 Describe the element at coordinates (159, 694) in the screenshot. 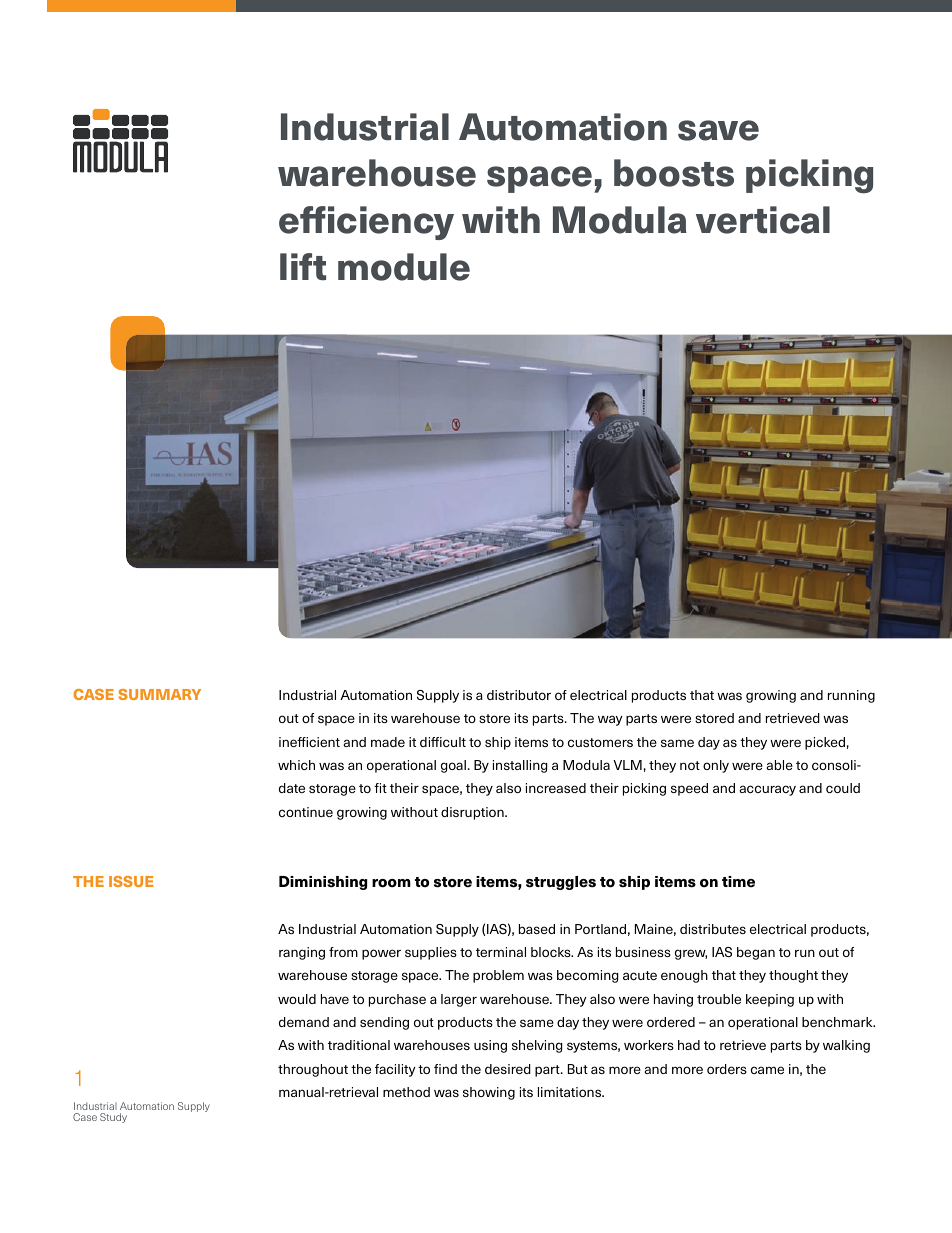

I see `SUMMARY` at that location.
